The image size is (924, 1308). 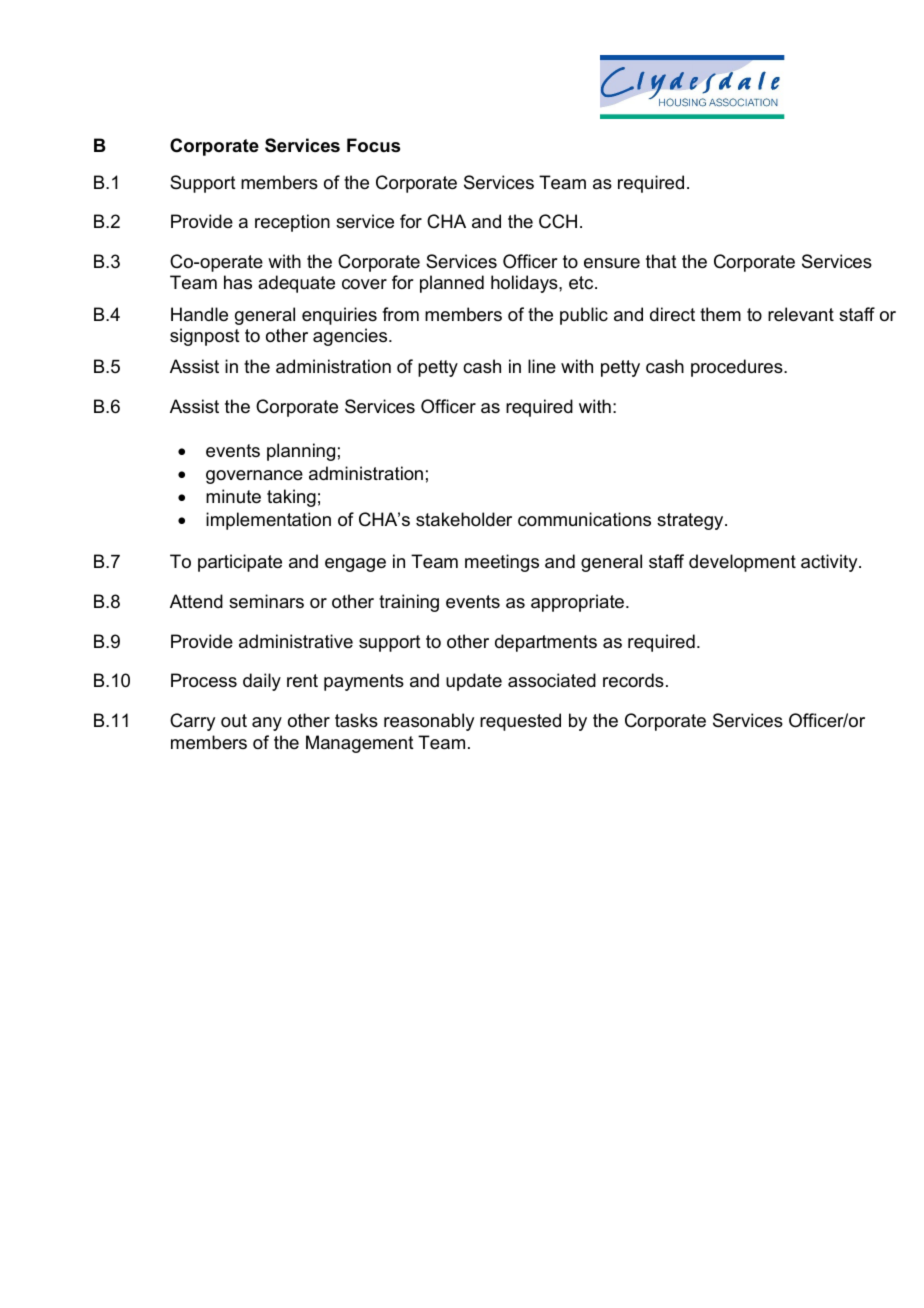 What do you see at coordinates (373, 145) in the screenshot?
I see `Focus` at bounding box center [373, 145].
